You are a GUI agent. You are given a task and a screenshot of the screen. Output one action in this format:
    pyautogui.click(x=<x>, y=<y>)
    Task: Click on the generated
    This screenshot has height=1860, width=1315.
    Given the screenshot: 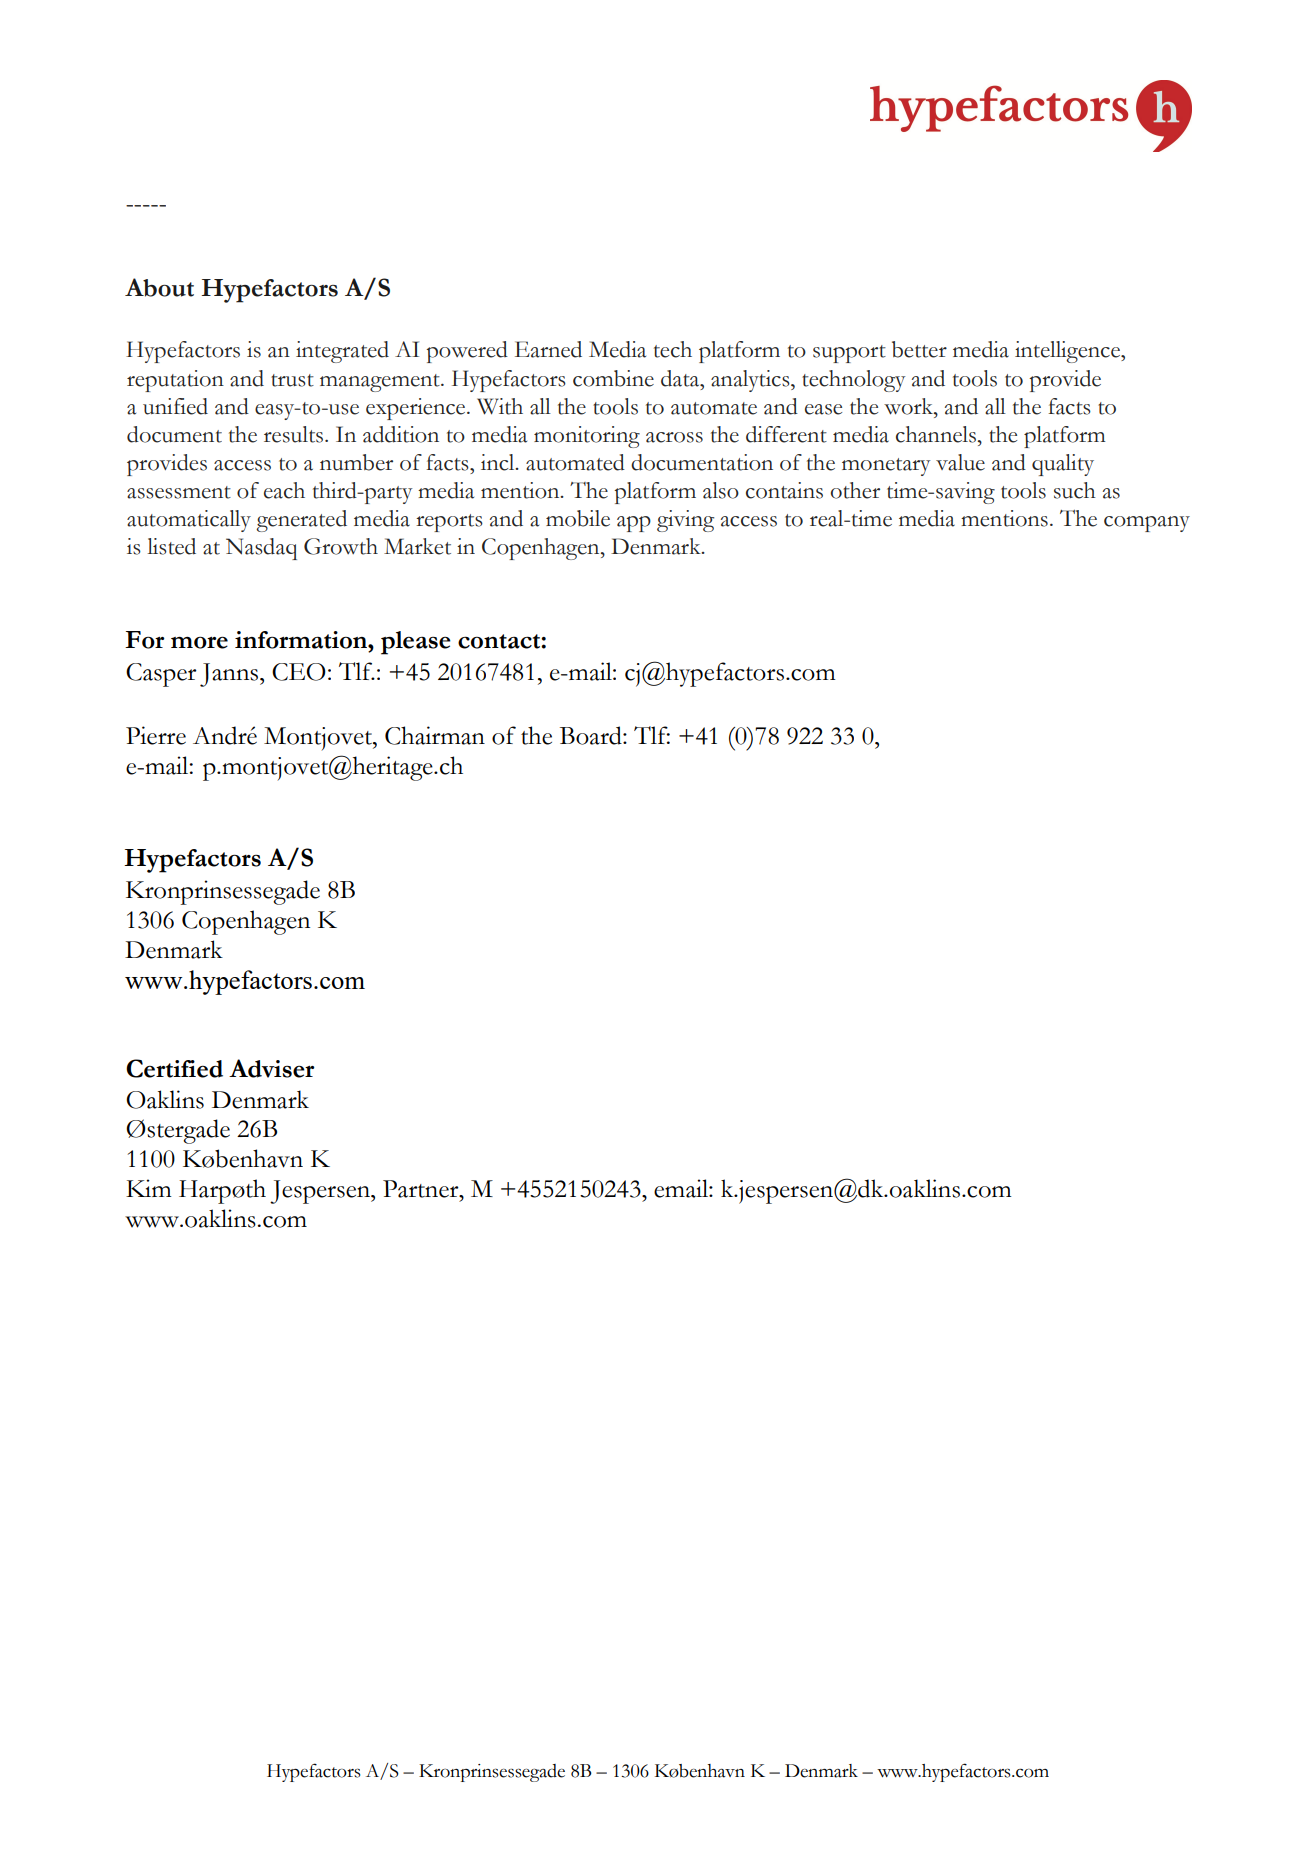 What is the action you would take?
    pyautogui.click(x=301, y=521)
